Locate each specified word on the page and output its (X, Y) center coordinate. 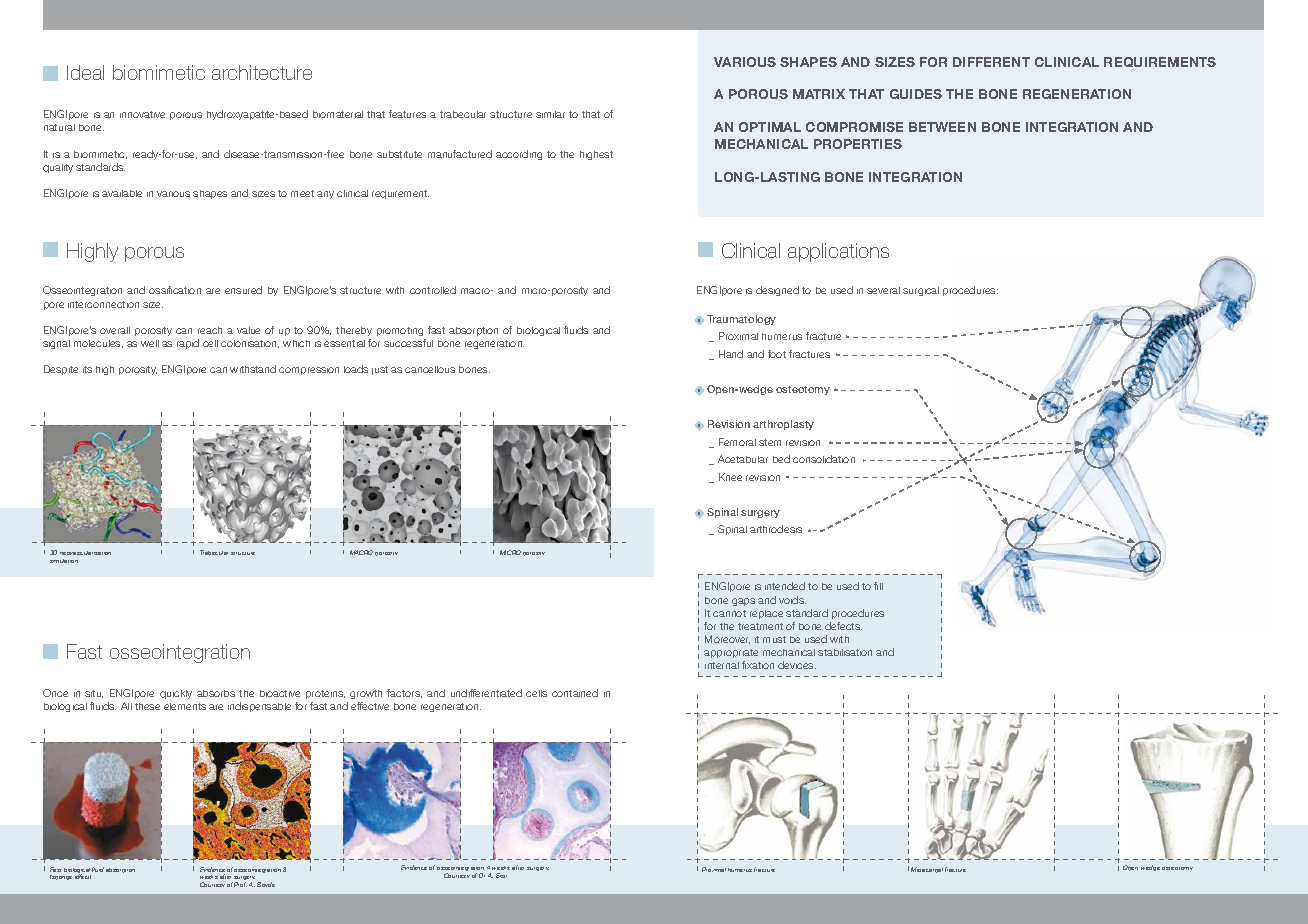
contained (575, 693)
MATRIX (819, 94)
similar (550, 114)
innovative (142, 114)
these (147, 706)
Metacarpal (927, 870)
